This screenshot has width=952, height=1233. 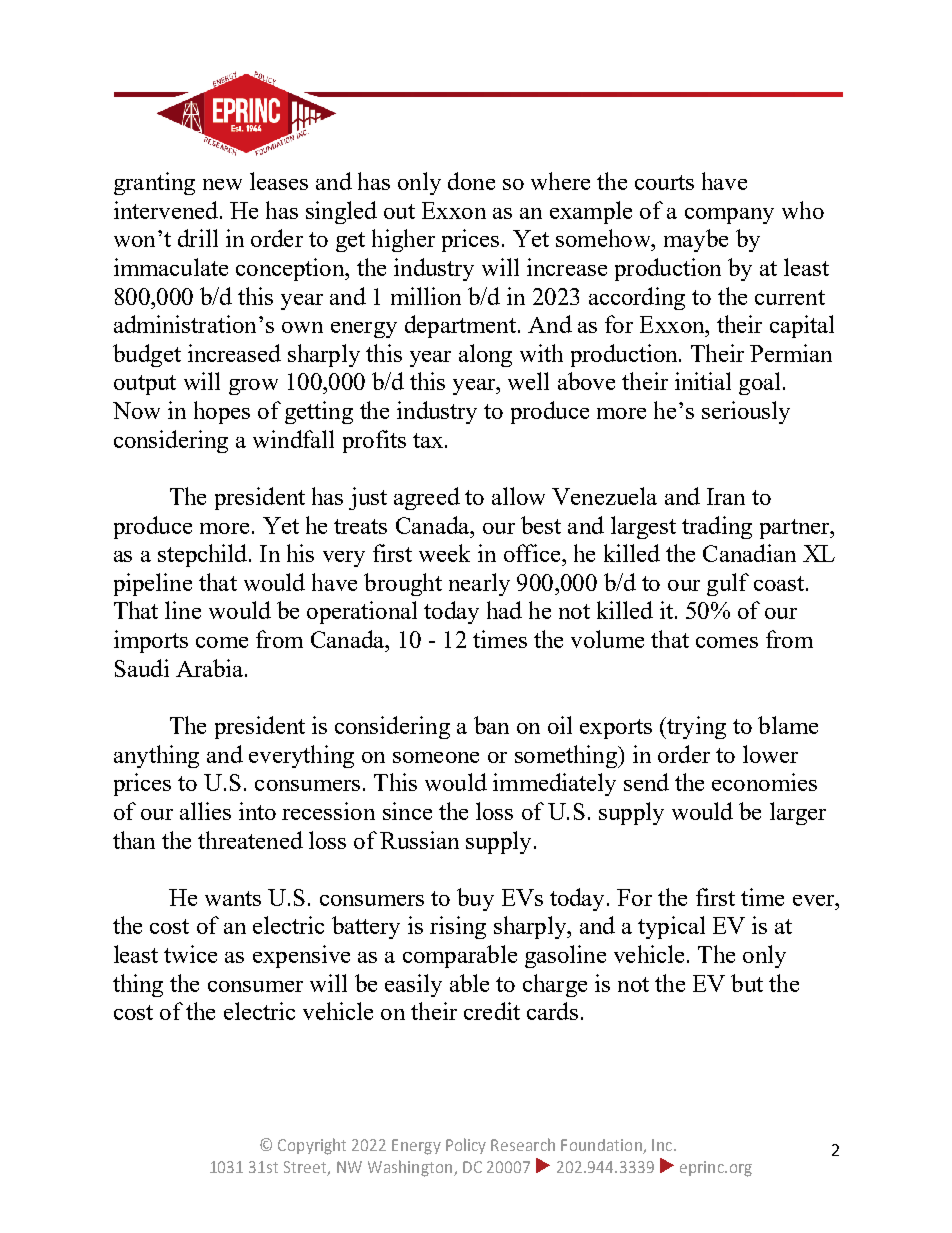 I want to click on Copyright, so click(x=312, y=1146).
